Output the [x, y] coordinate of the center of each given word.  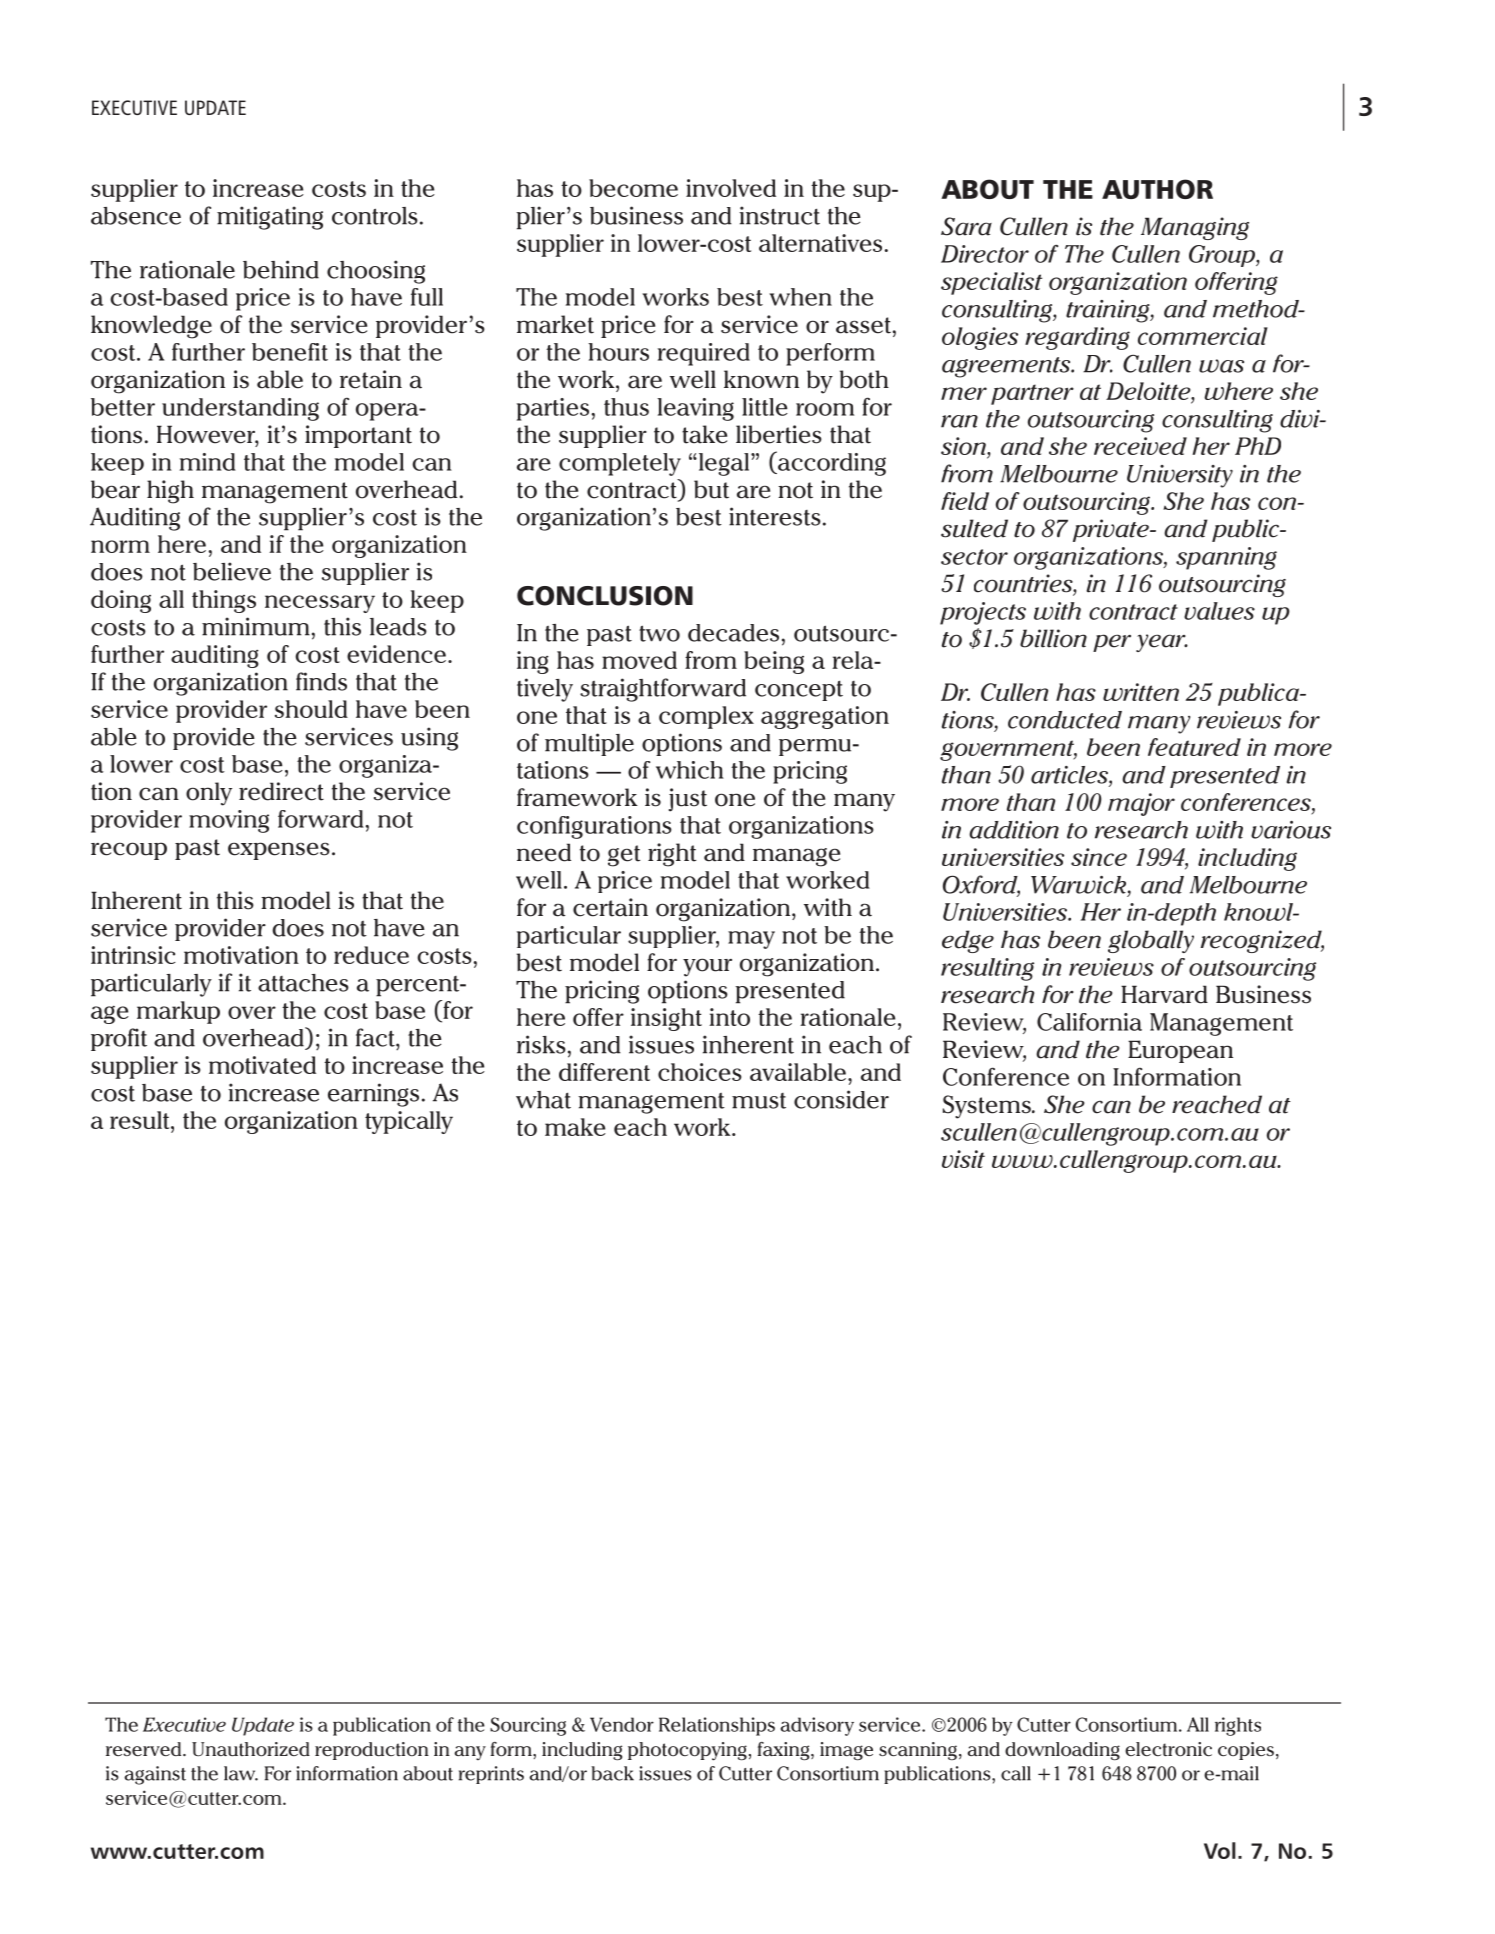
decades [733, 633]
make [575, 1127]
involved [731, 188]
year [1162, 643]
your [707, 967]
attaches [303, 983]
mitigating [270, 218]
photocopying [687, 1751]
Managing [1195, 228]
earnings [373, 1095]
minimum [256, 626]
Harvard [1164, 994]
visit [963, 1159]
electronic [1168, 1749]
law [241, 1773]
